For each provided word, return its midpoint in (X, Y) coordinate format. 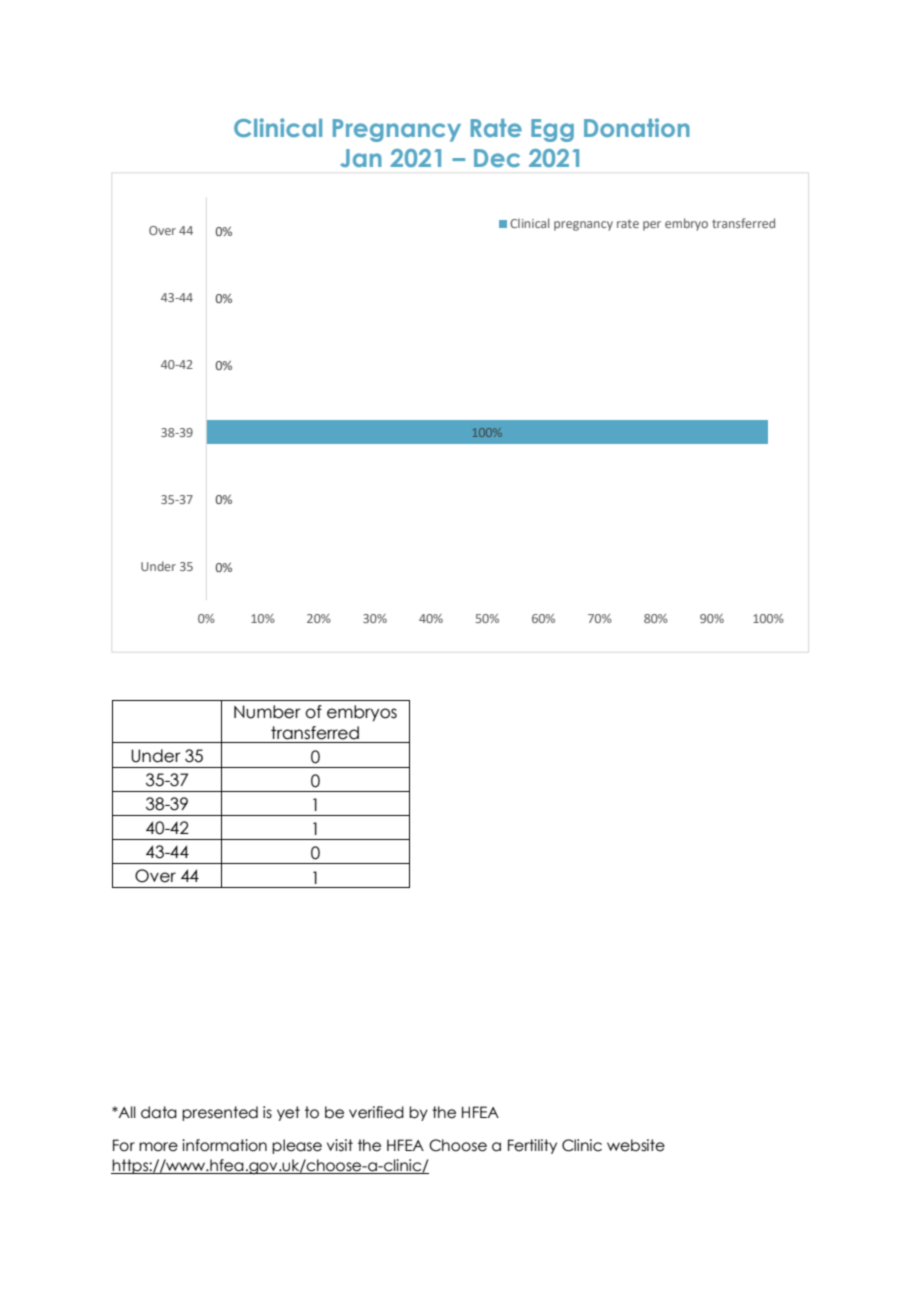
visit (340, 1145)
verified (376, 1112)
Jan (361, 158)
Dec (497, 158)
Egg (552, 130)
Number (267, 712)
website (636, 1145)
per (652, 226)
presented (220, 1113)
